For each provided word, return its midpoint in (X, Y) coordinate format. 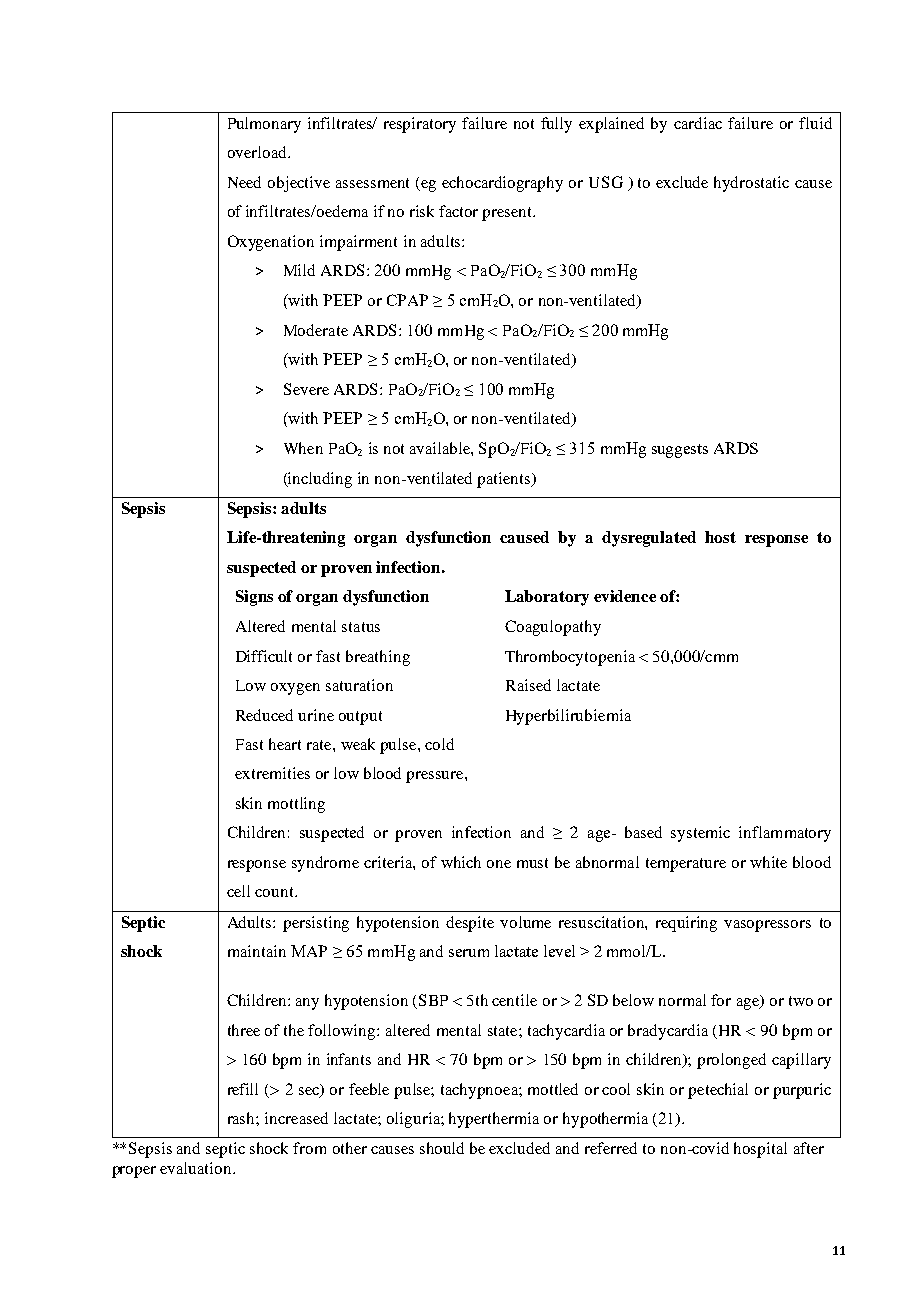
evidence (625, 596)
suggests (680, 451)
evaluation (197, 1168)
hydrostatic (751, 184)
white (768, 862)
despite (470, 924)
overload (258, 152)
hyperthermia (494, 1120)
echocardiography (502, 184)
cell (238, 891)
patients (505, 480)
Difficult (264, 656)
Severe (306, 389)
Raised (528, 685)
